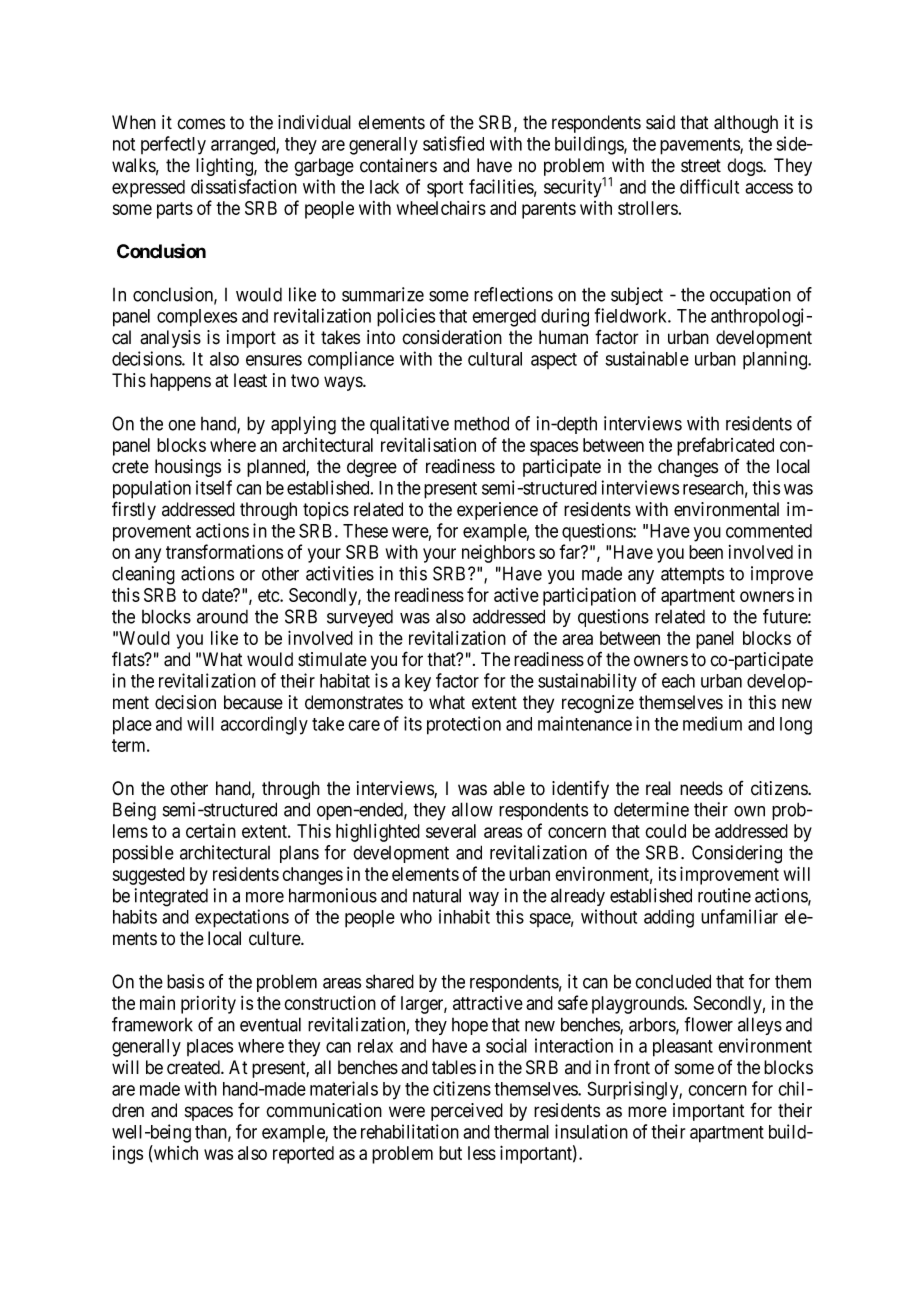 The image size is (924, 1308). Describe the element at coordinates (701, 166) in the image. I see `street` at that location.
